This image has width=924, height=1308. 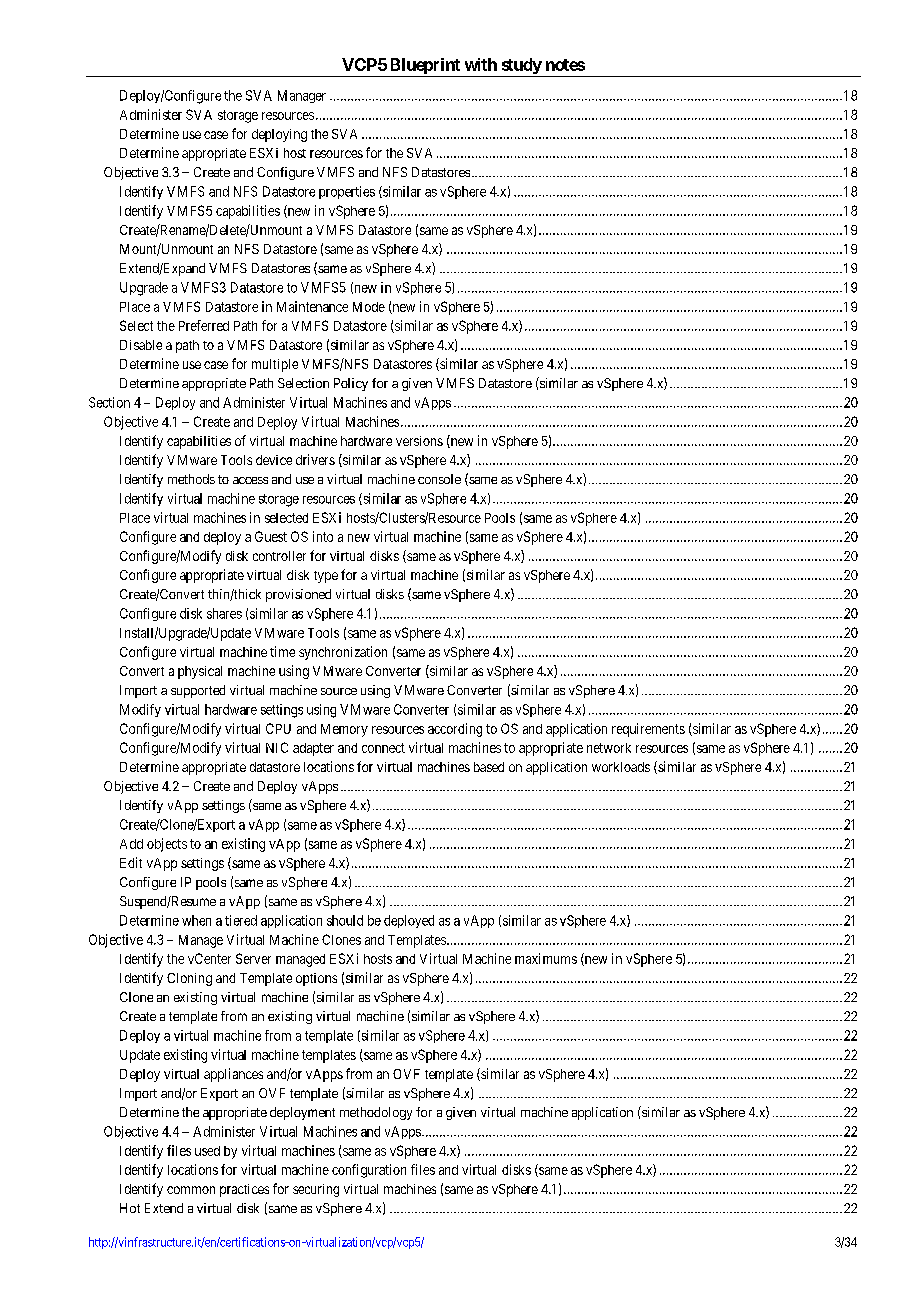 I want to click on Blueprint, so click(x=424, y=67).
